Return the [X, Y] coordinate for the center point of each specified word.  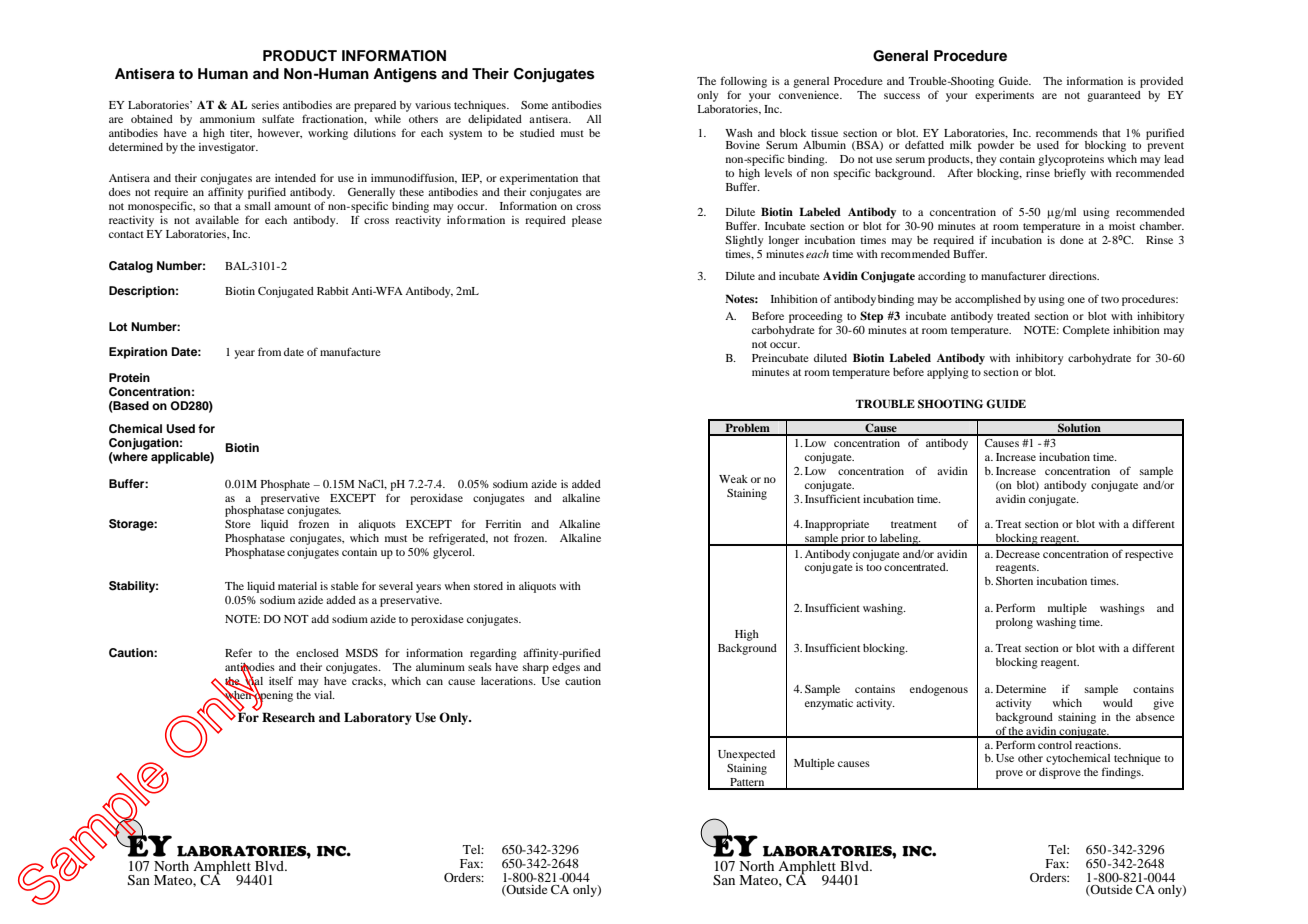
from [269, 351]
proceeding [816, 317]
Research [288, 717]
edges [566, 668]
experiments [1004, 96]
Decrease [1018, 554]
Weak [733, 479]
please [587, 221]
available [217, 220]
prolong [1014, 623]
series [265, 105]
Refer [238, 652]
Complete [1086, 331]
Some [534, 105]
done [1072, 240]
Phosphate [285, 485]
